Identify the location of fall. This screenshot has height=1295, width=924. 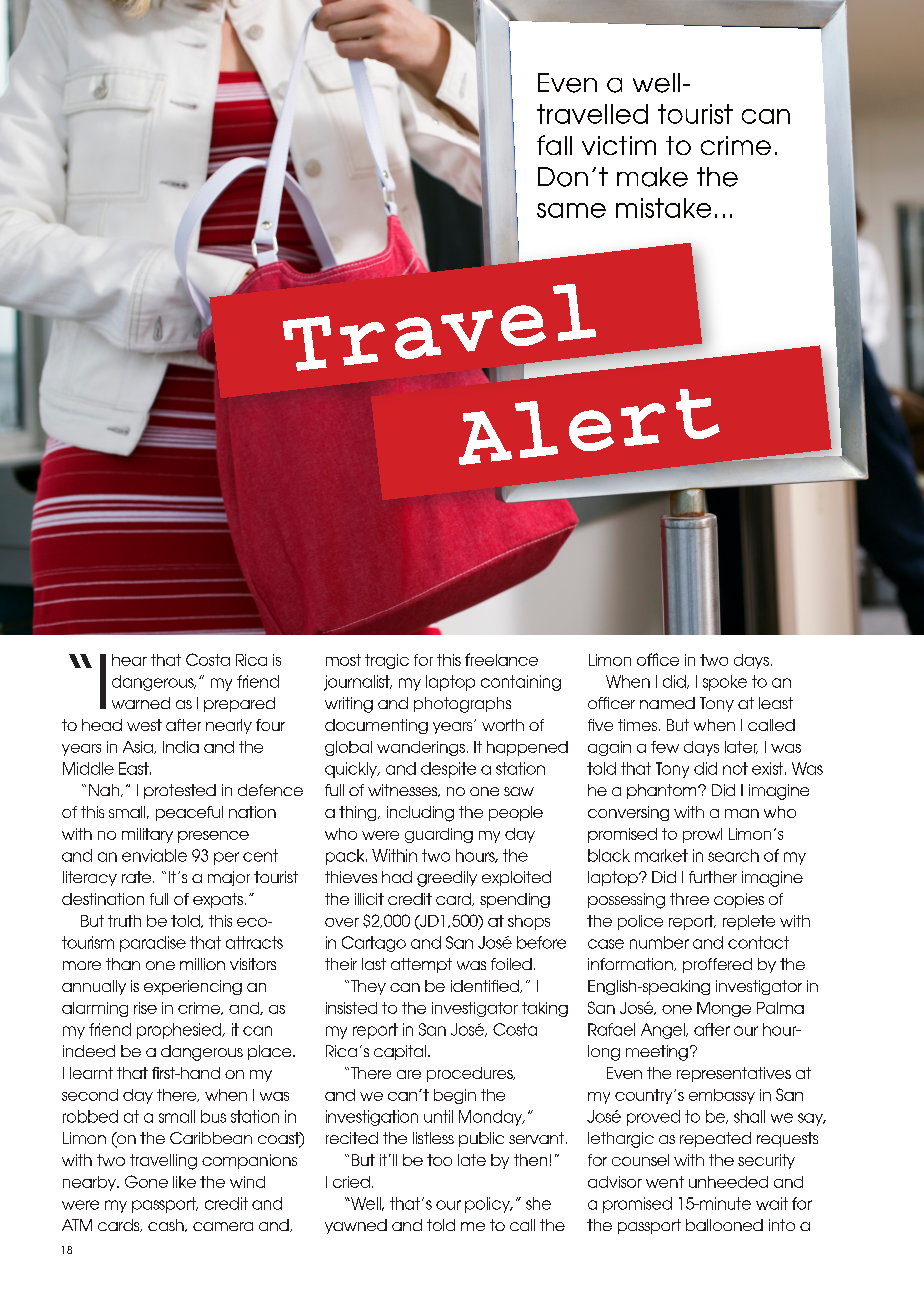
(554, 145).
